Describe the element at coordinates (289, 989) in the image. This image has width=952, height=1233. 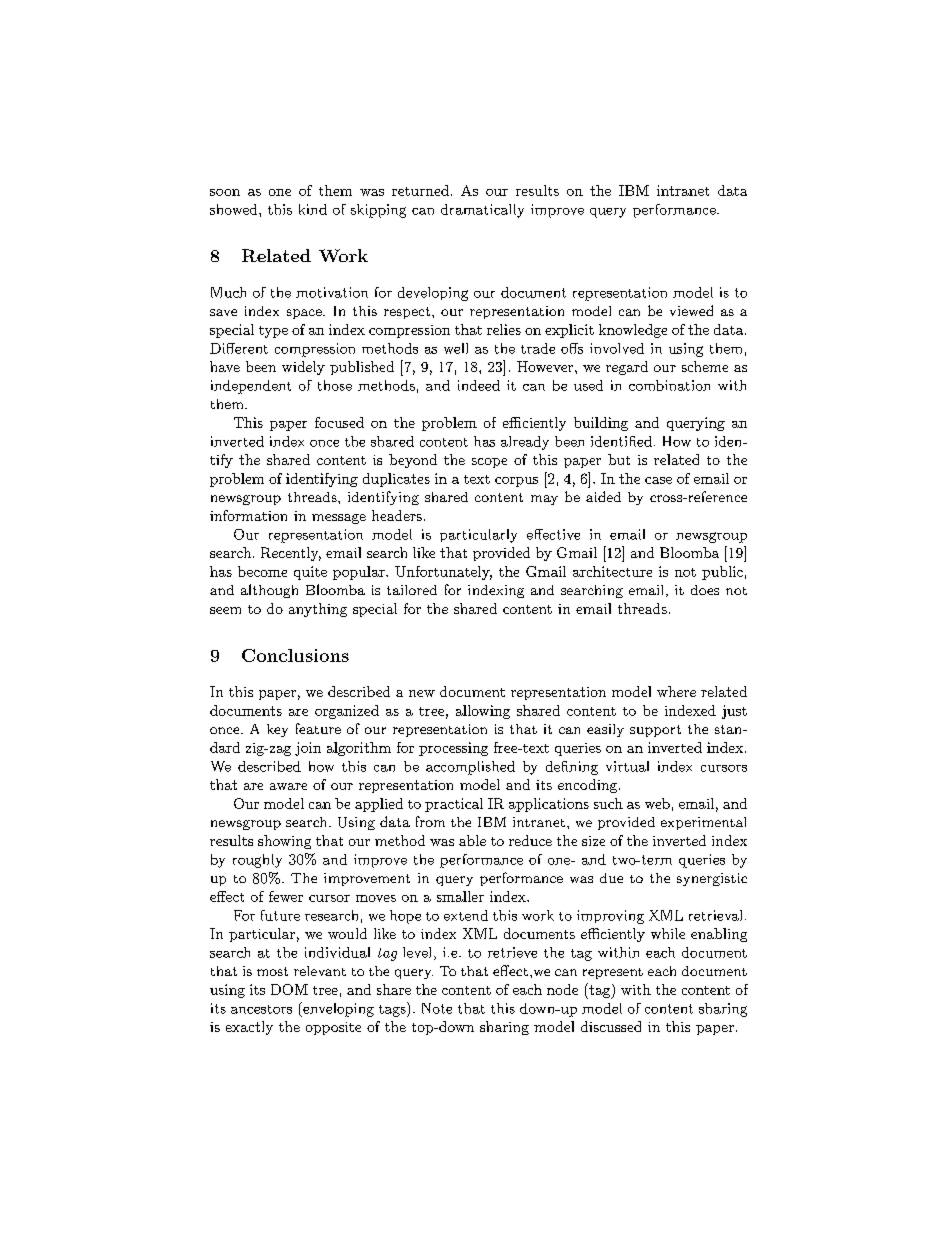
I see `DOM` at that location.
